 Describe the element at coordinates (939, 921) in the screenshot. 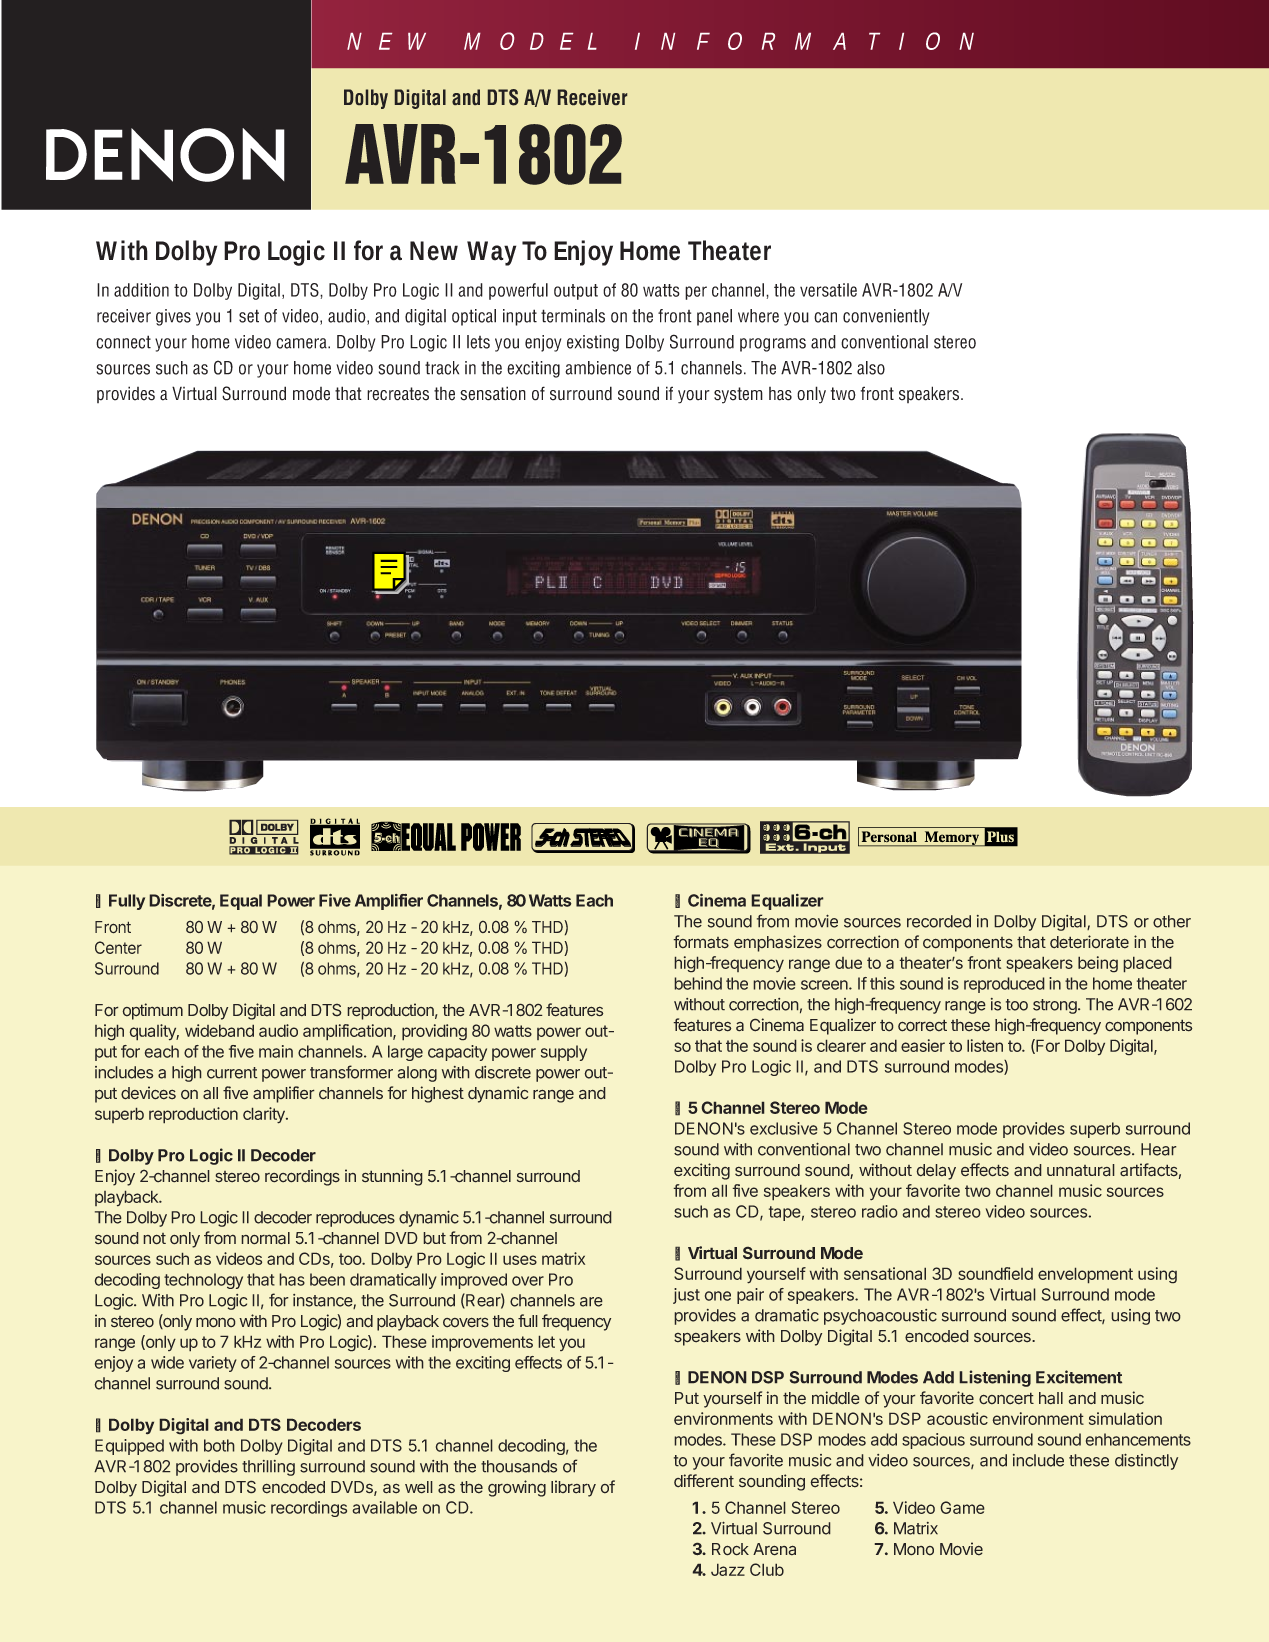

I see `recorded` at that location.
